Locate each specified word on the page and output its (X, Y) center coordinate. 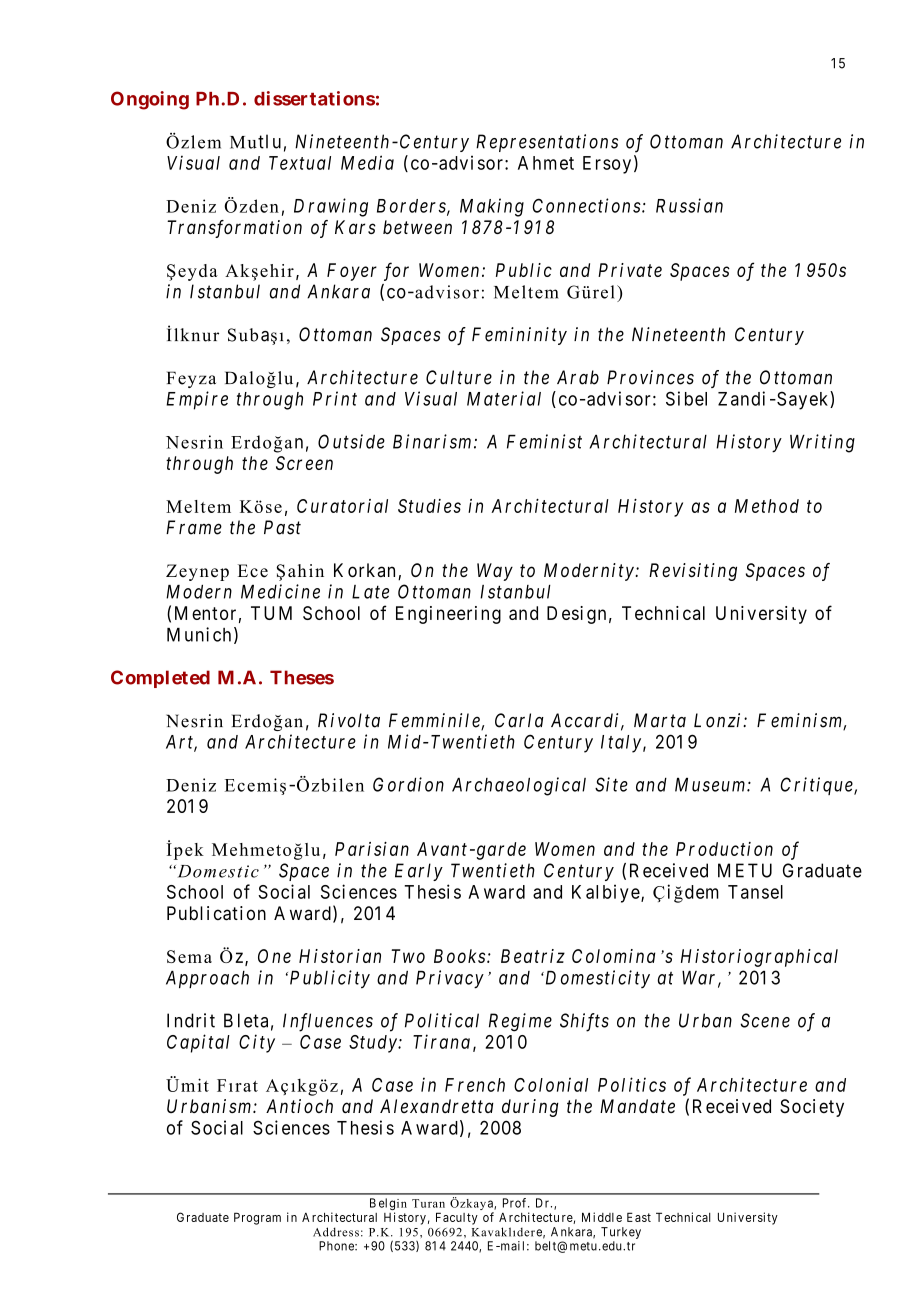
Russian (689, 205)
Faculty (457, 1218)
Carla (519, 720)
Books (459, 956)
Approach (207, 979)
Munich (199, 634)
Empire (197, 400)
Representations (547, 143)
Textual (300, 163)
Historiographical (759, 958)
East (639, 1217)
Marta (660, 720)
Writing (822, 443)
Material (504, 398)
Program (257, 1218)
